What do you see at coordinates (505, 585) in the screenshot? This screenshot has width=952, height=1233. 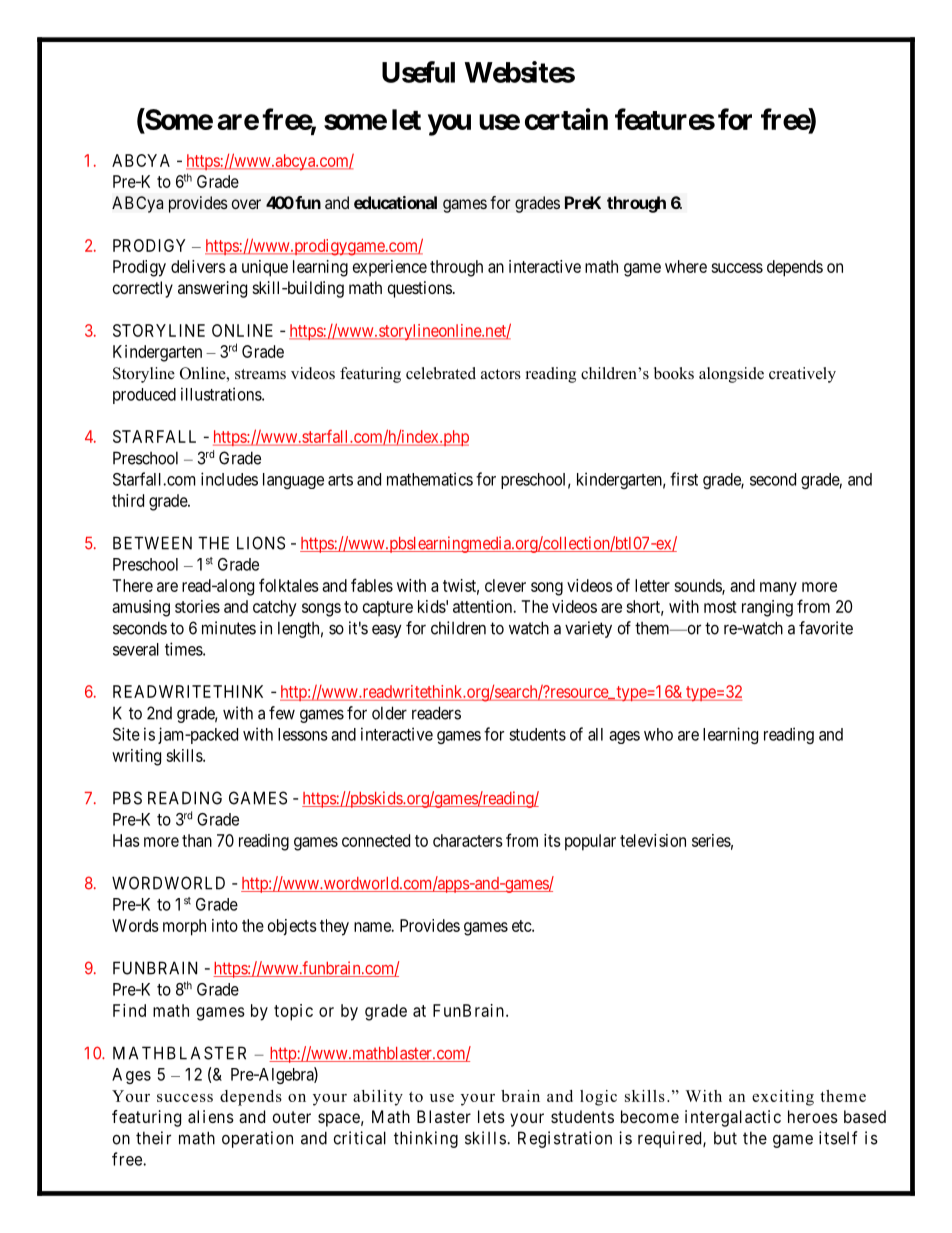 I see `clever` at bounding box center [505, 585].
